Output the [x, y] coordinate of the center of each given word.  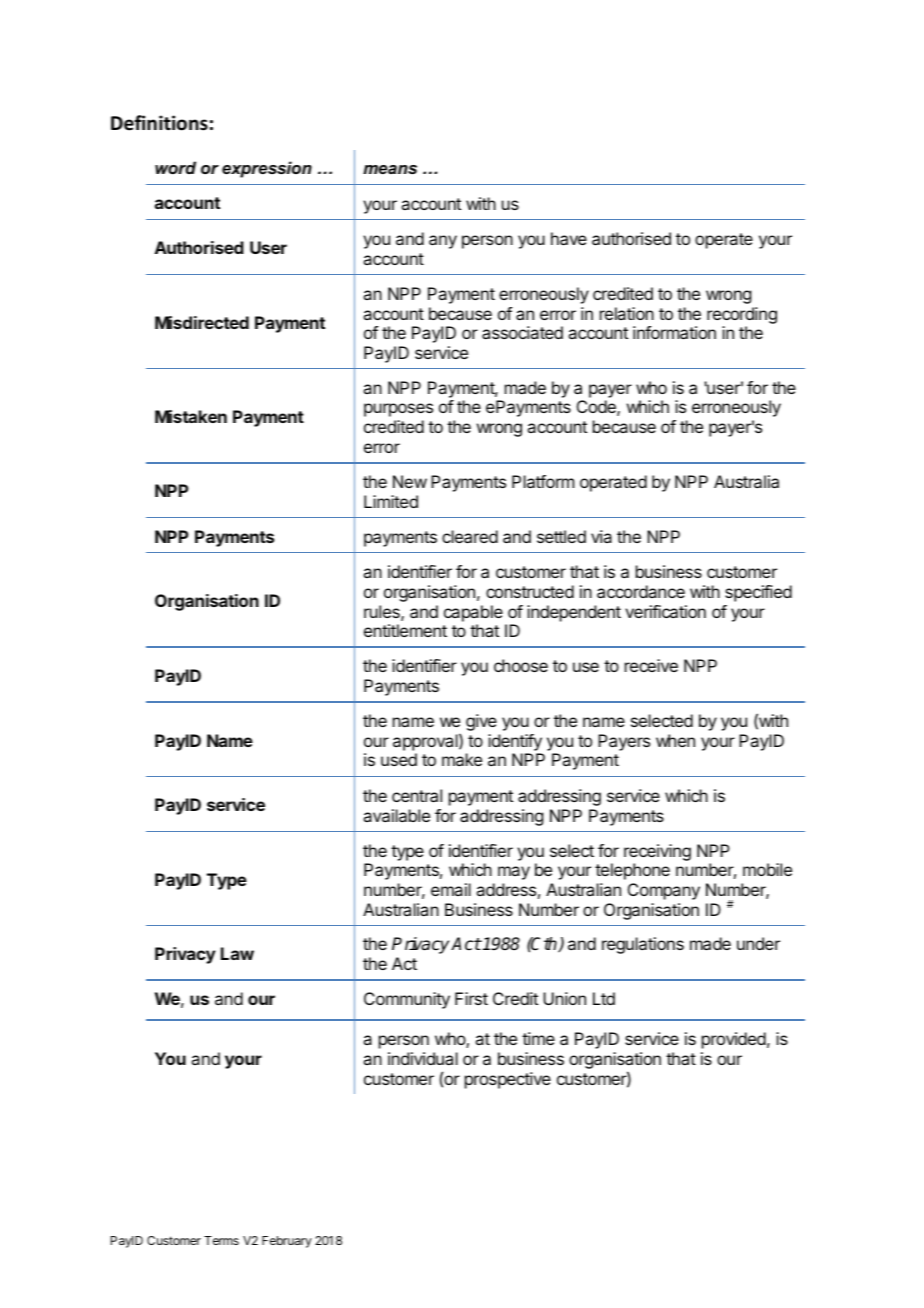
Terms [221, 1240]
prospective [508, 1080]
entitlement [405, 630]
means [390, 169]
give [481, 722]
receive [651, 665]
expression [267, 169]
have [569, 238]
